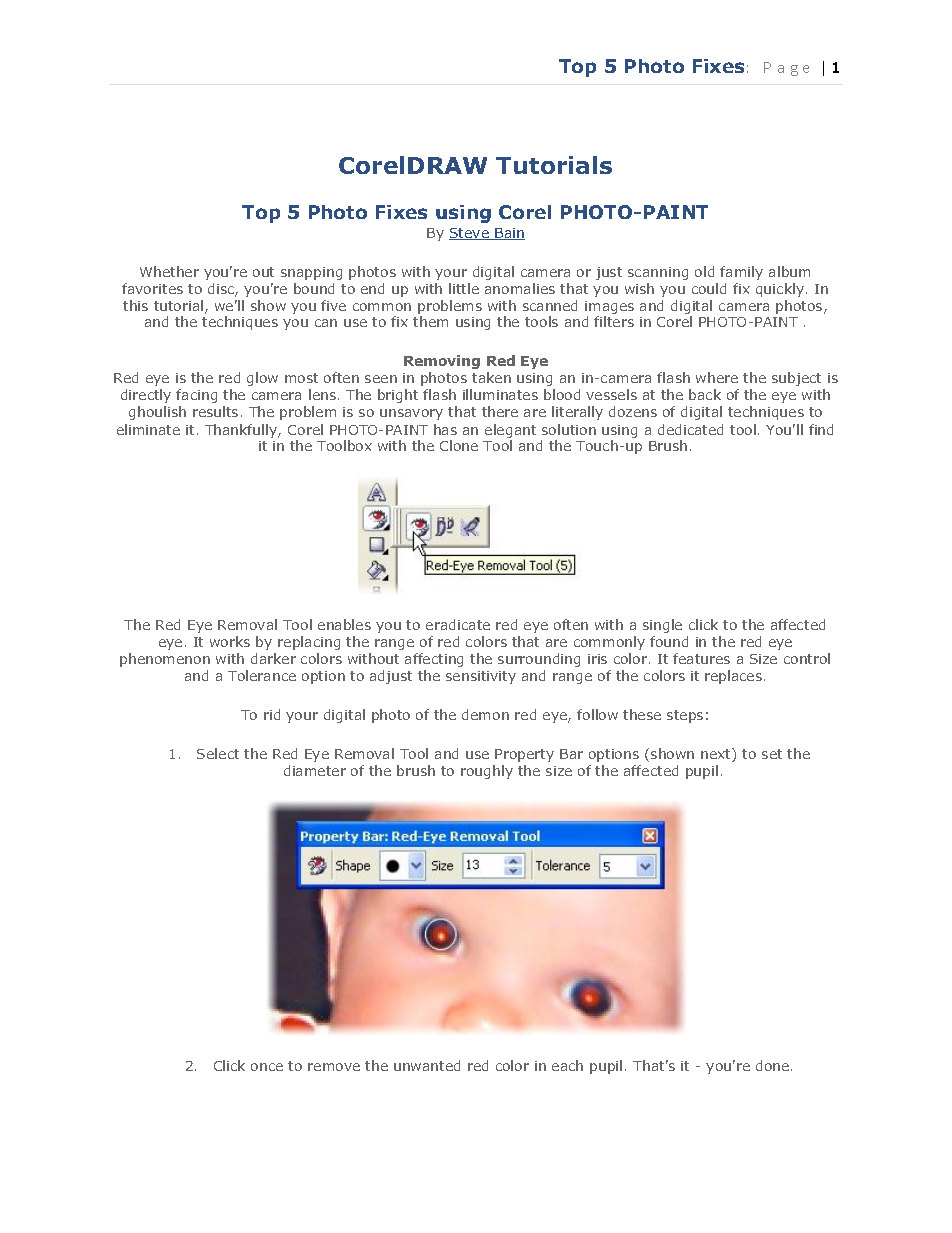 This image has height=1233, width=952. I want to click on Steve, so click(470, 234).
